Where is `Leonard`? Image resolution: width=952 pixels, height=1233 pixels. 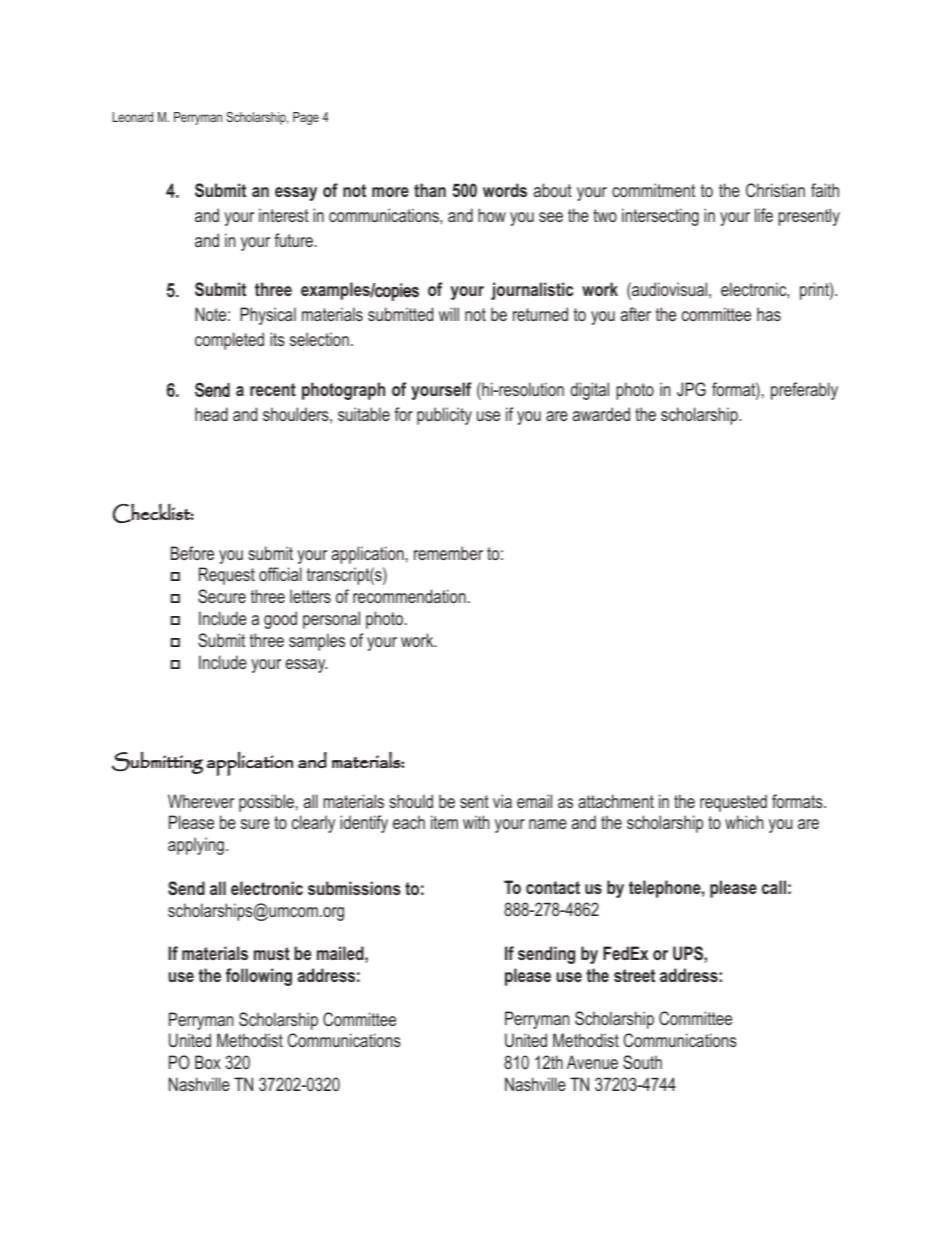
Leonard is located at coordinates (133, 117).
